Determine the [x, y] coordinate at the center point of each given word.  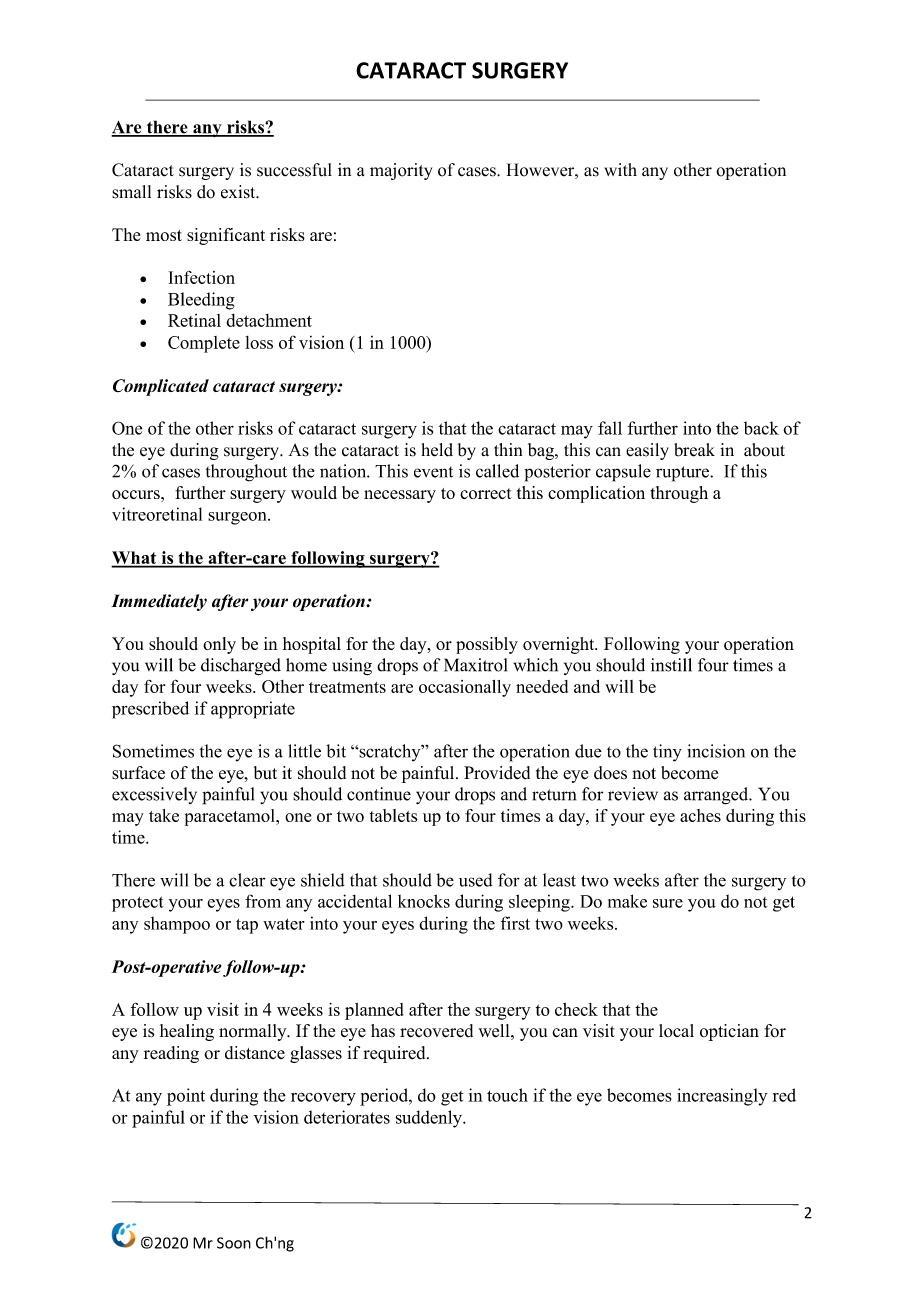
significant [226, 236]
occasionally [465, 688]
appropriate [253, 710]
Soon [234, 1243]
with [620, 169]
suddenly [430, 1119]
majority [401, 171]
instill [671, 665]
